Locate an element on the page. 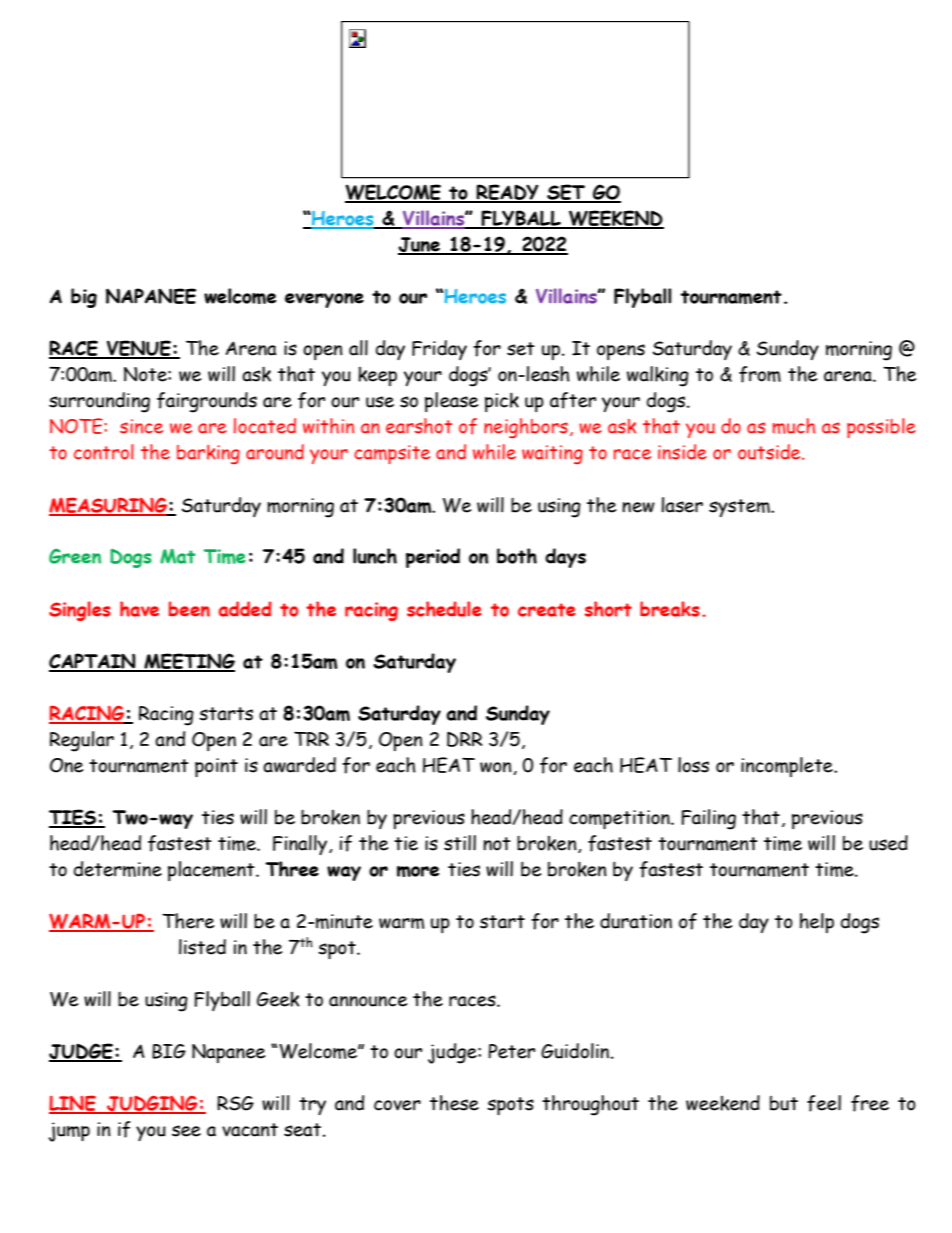 The width and height of the page is (952, 1233). since is located at coordinates (141, 426).
